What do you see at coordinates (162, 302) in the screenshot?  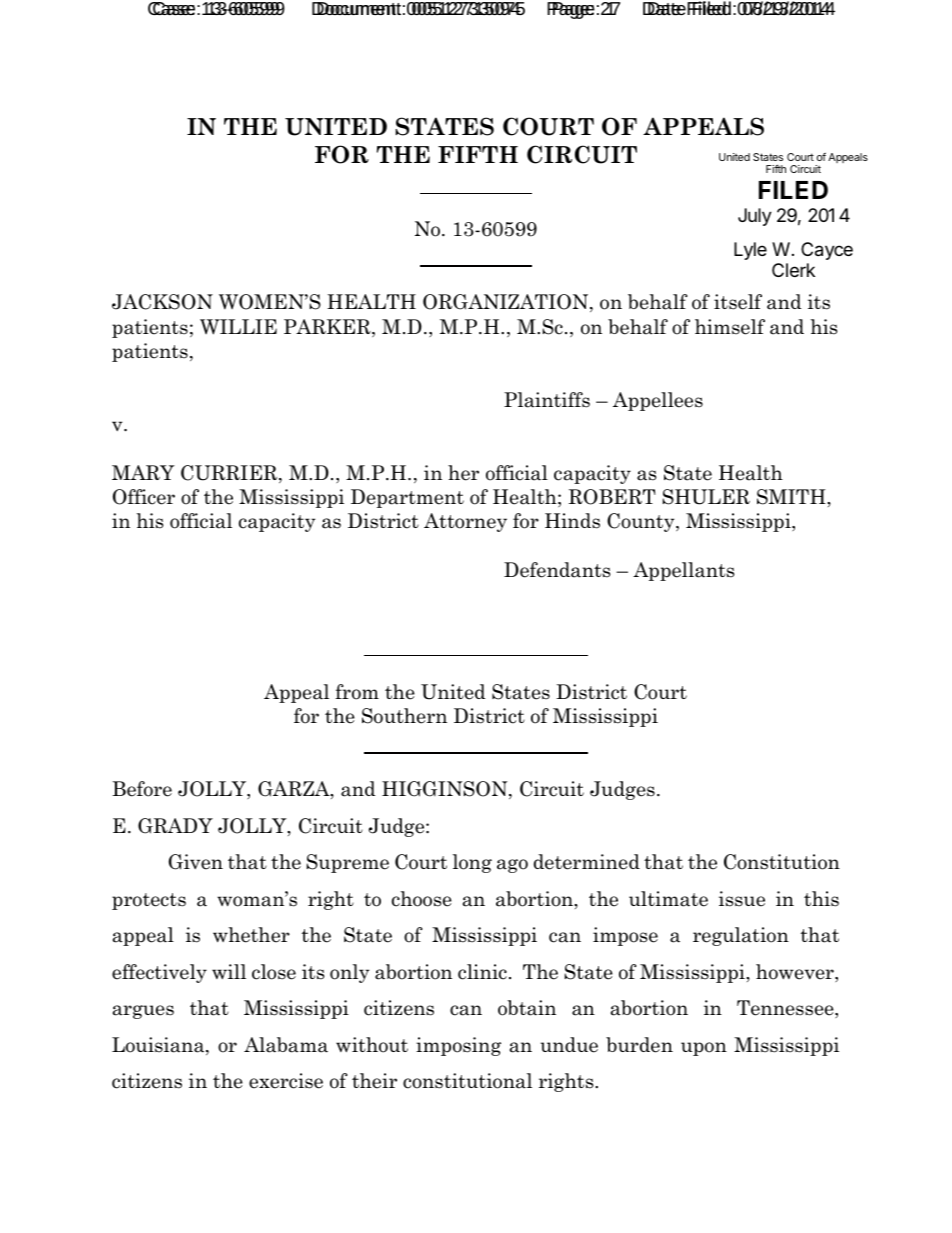 I see `JACKSON` at bounding box center [162, 302].
